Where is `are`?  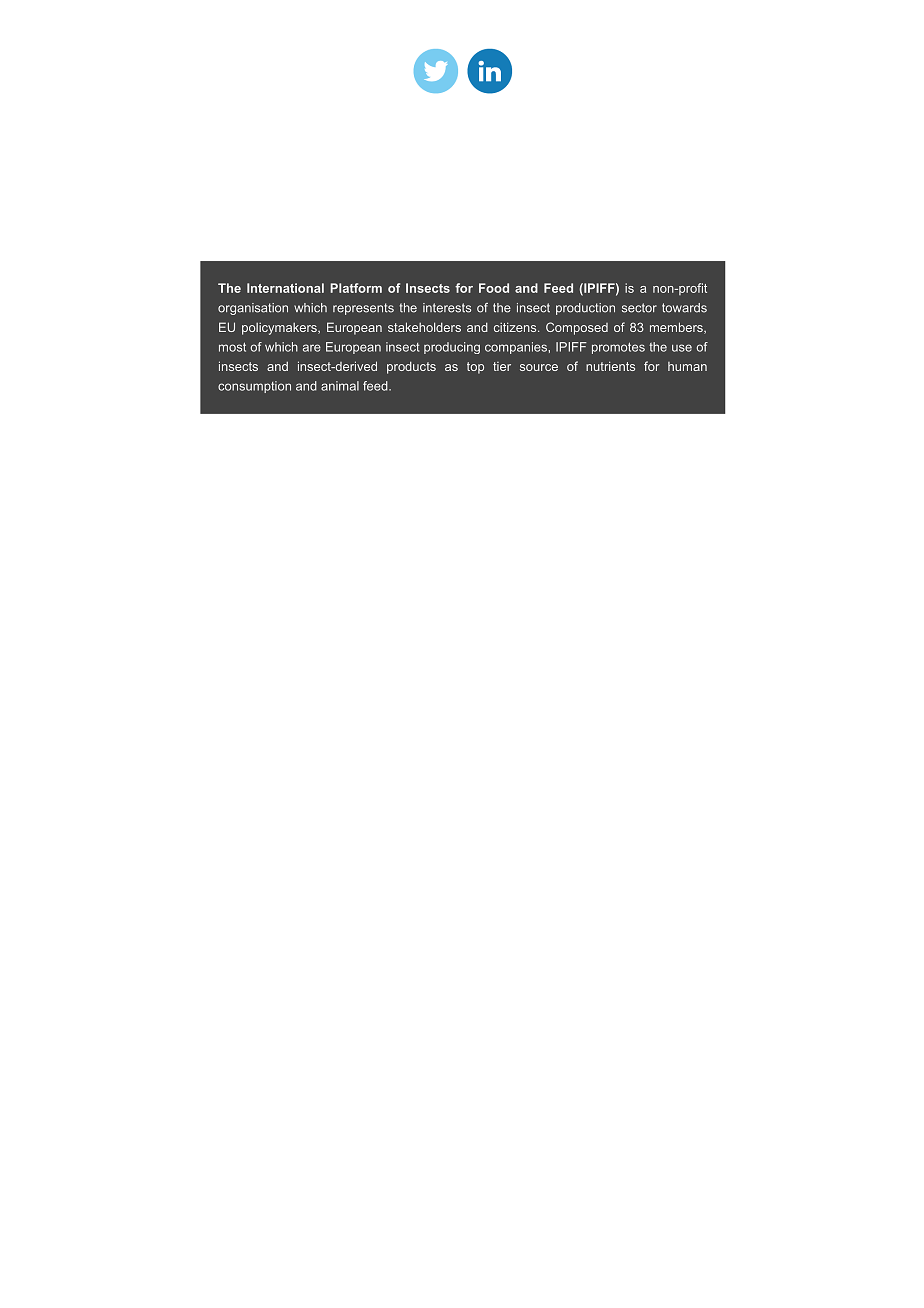
are is located at coordinates (312, 348).
